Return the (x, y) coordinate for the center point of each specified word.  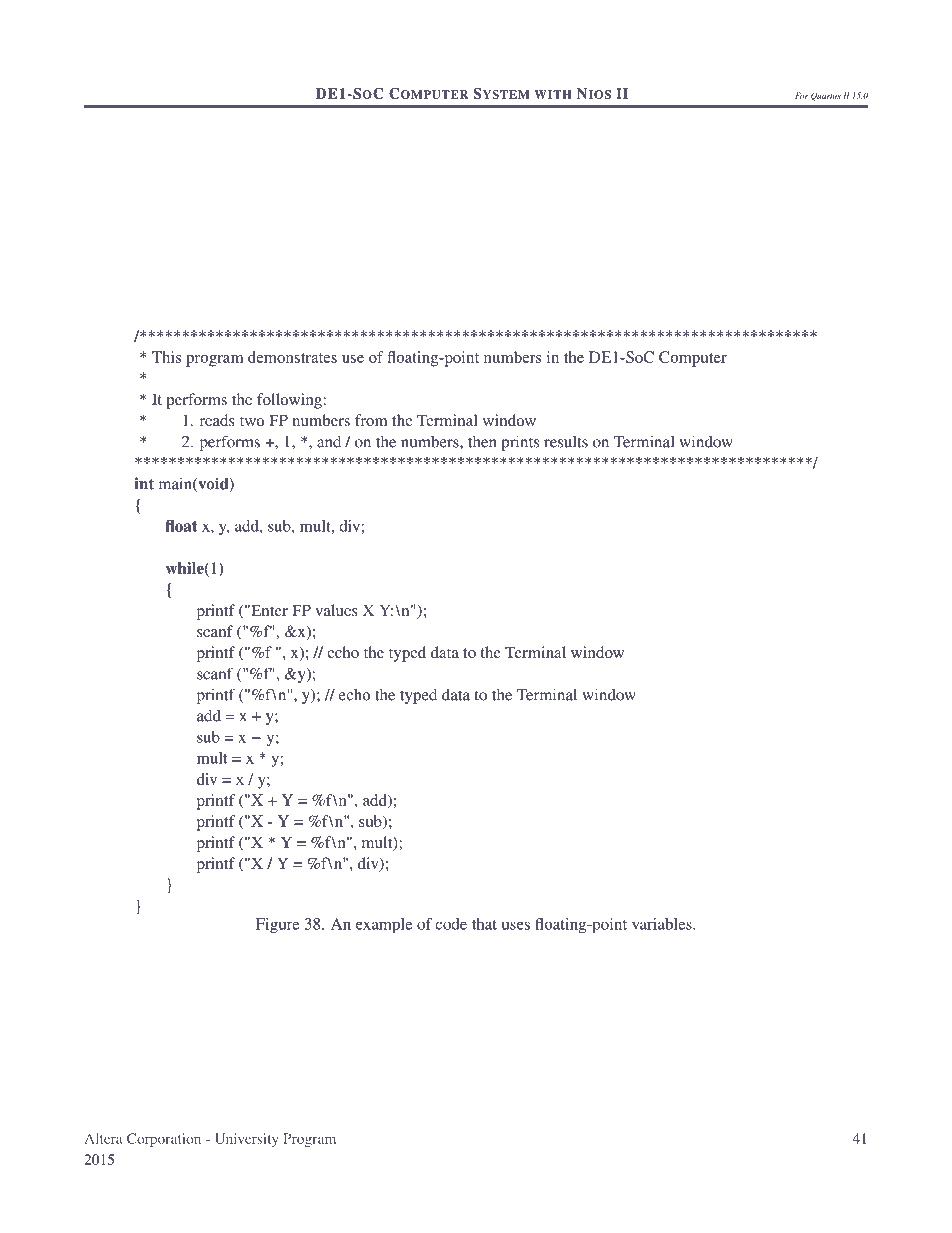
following (290, 401)
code (451, 924)
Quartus (826, 96)
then (482, 442)
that (484, 924)
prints (520, 443)
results (566, 442)
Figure (277, 925)
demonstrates (292, 357)
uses (516, 925)
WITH (553, 94)
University (246, 1140)
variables (663, 924)
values (336, 610)
